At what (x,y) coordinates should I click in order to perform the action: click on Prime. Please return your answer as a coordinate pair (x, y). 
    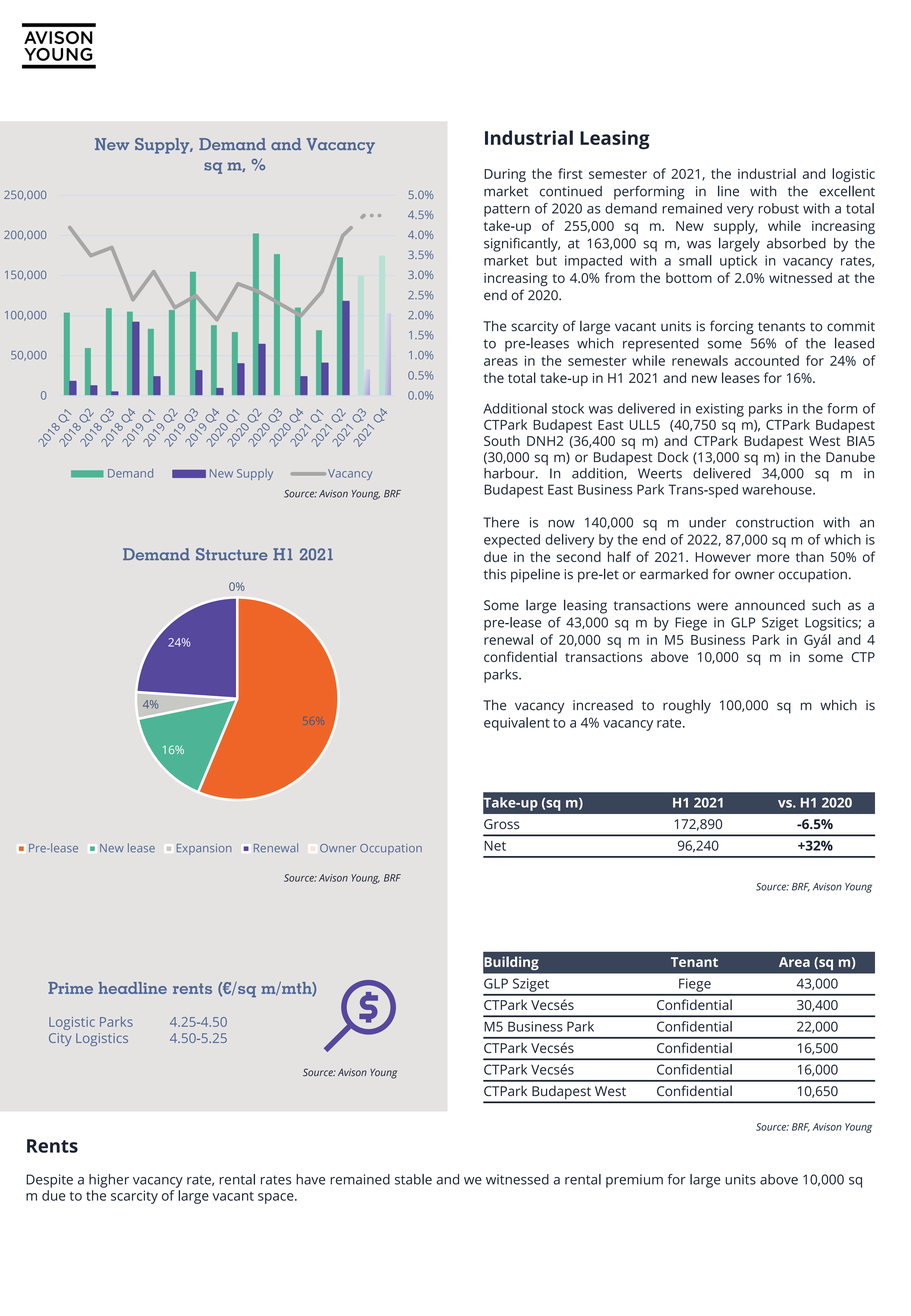
    Looking at the image, I should click on (70, 988).
